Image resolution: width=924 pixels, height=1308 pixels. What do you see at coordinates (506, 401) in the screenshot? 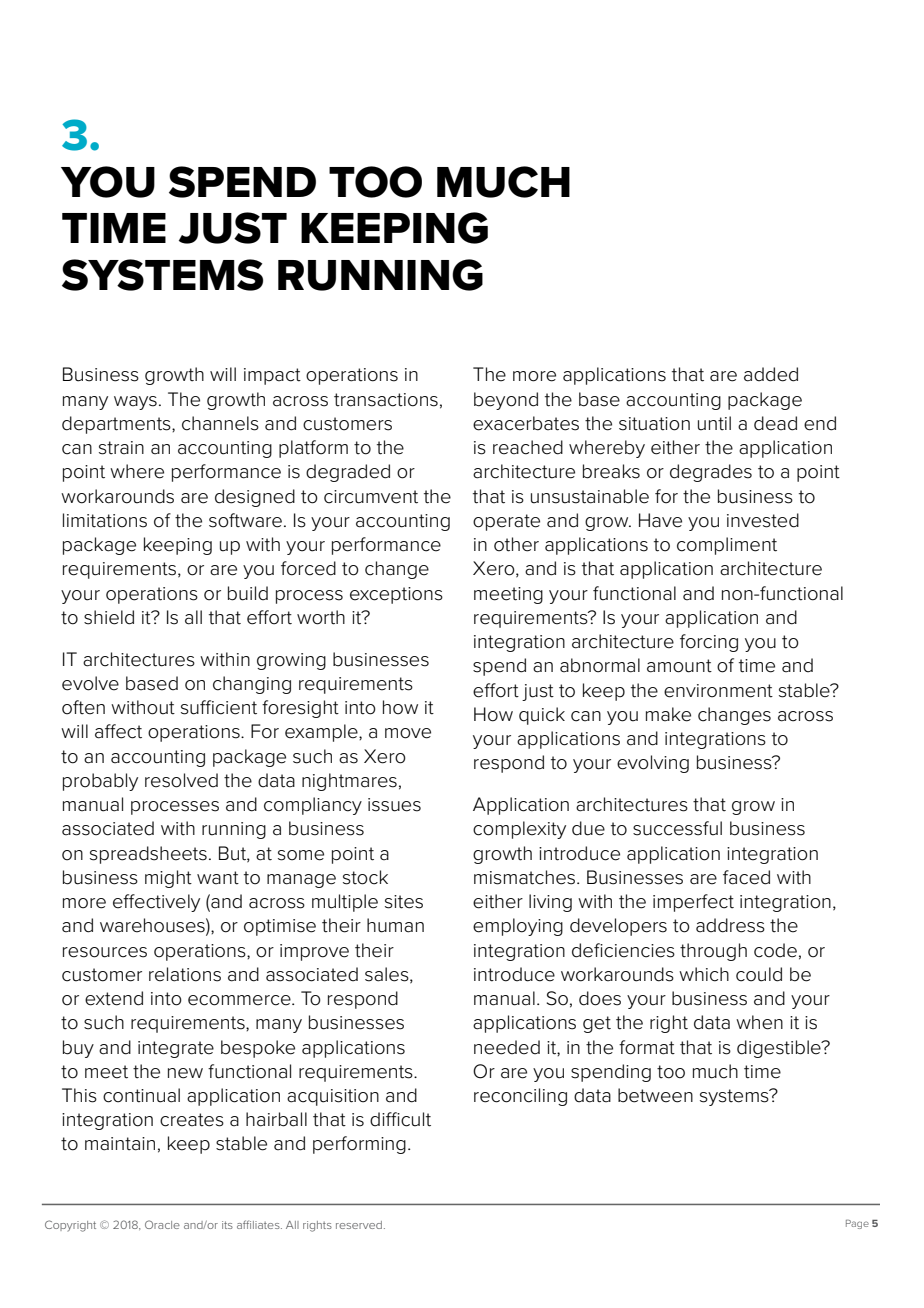
I see `beyond` at bounding box center [506, 401].
